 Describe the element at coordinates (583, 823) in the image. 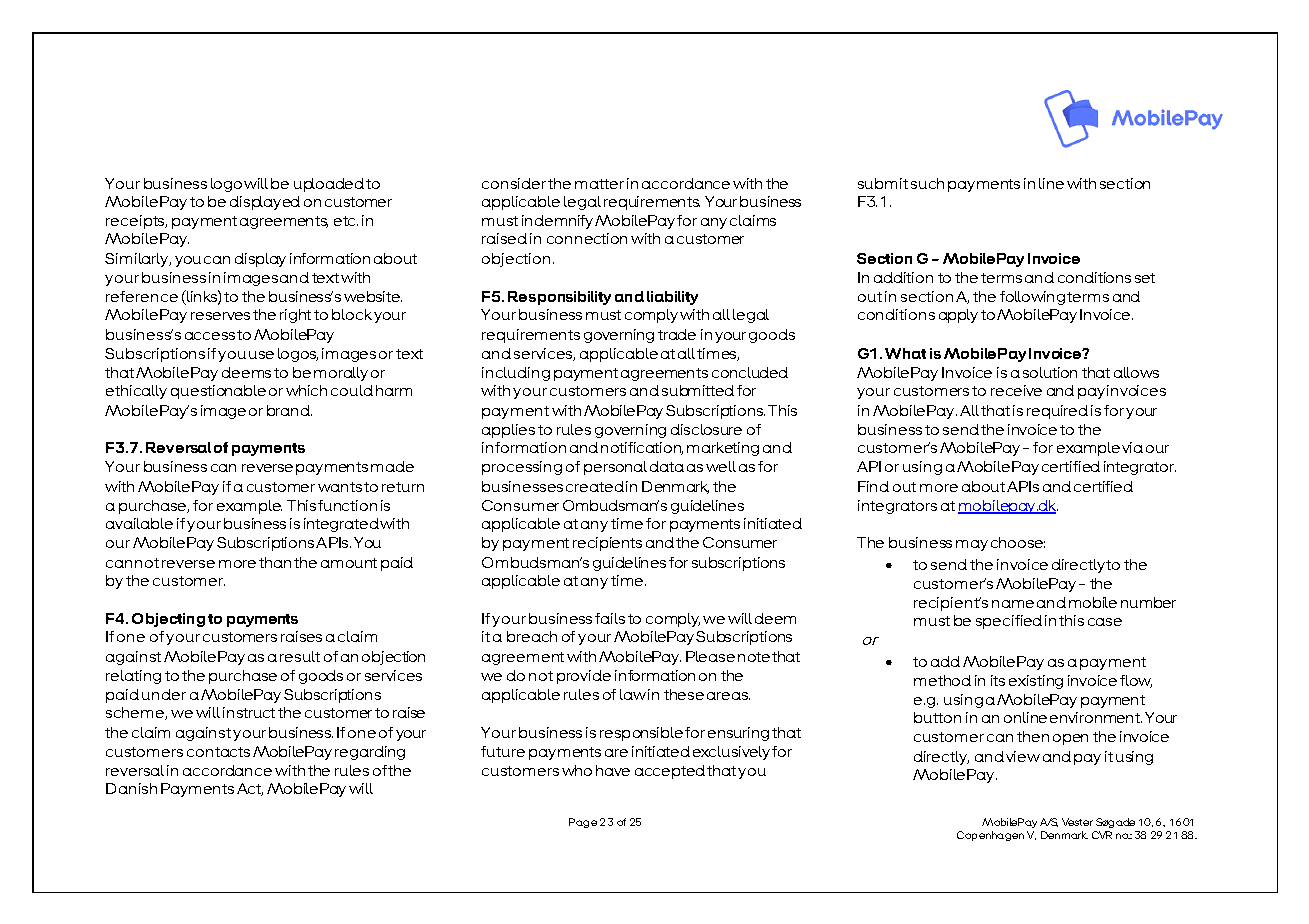

I see `Page` at that location.
